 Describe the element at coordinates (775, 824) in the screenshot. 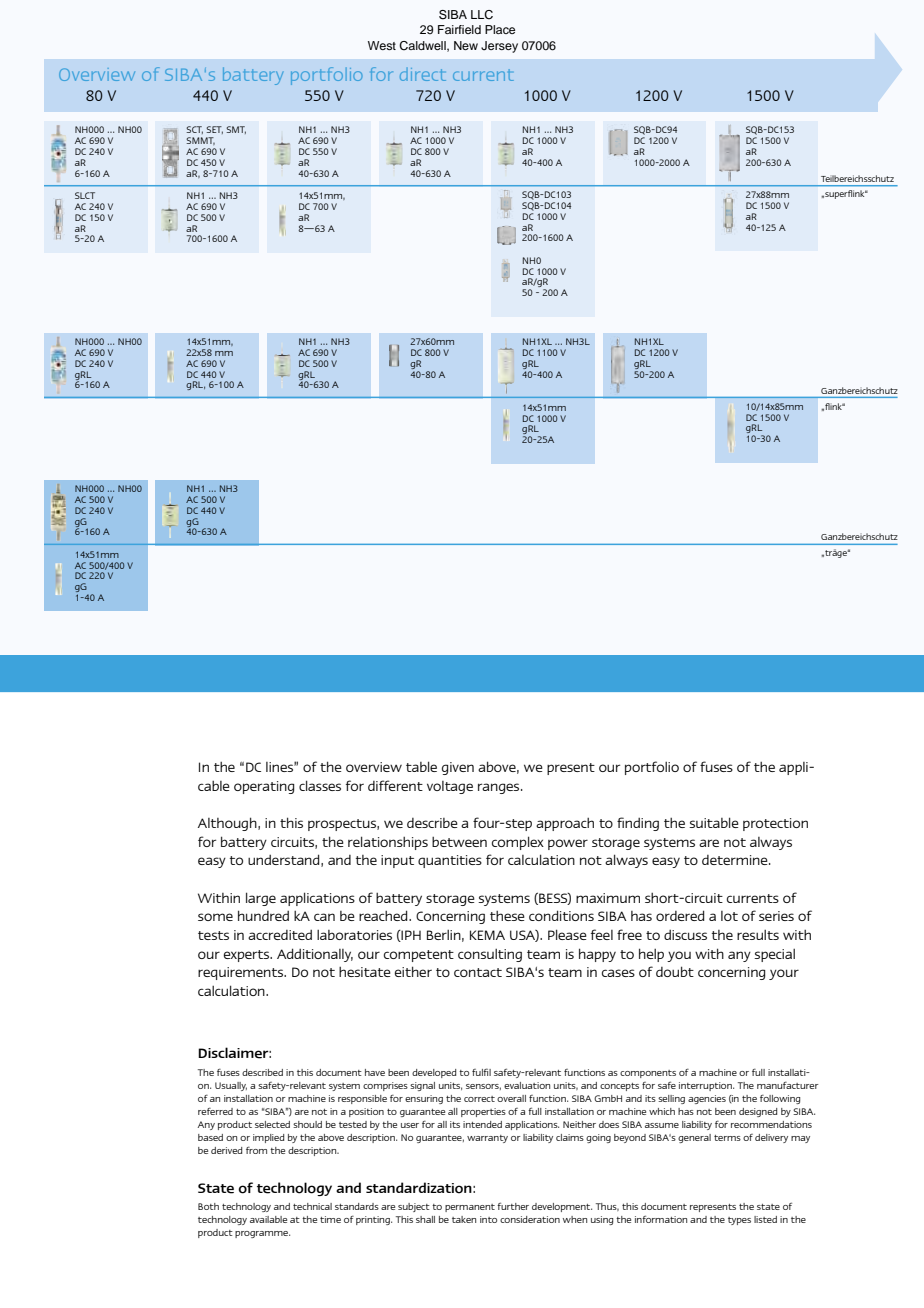

I see `protection` at that location.
